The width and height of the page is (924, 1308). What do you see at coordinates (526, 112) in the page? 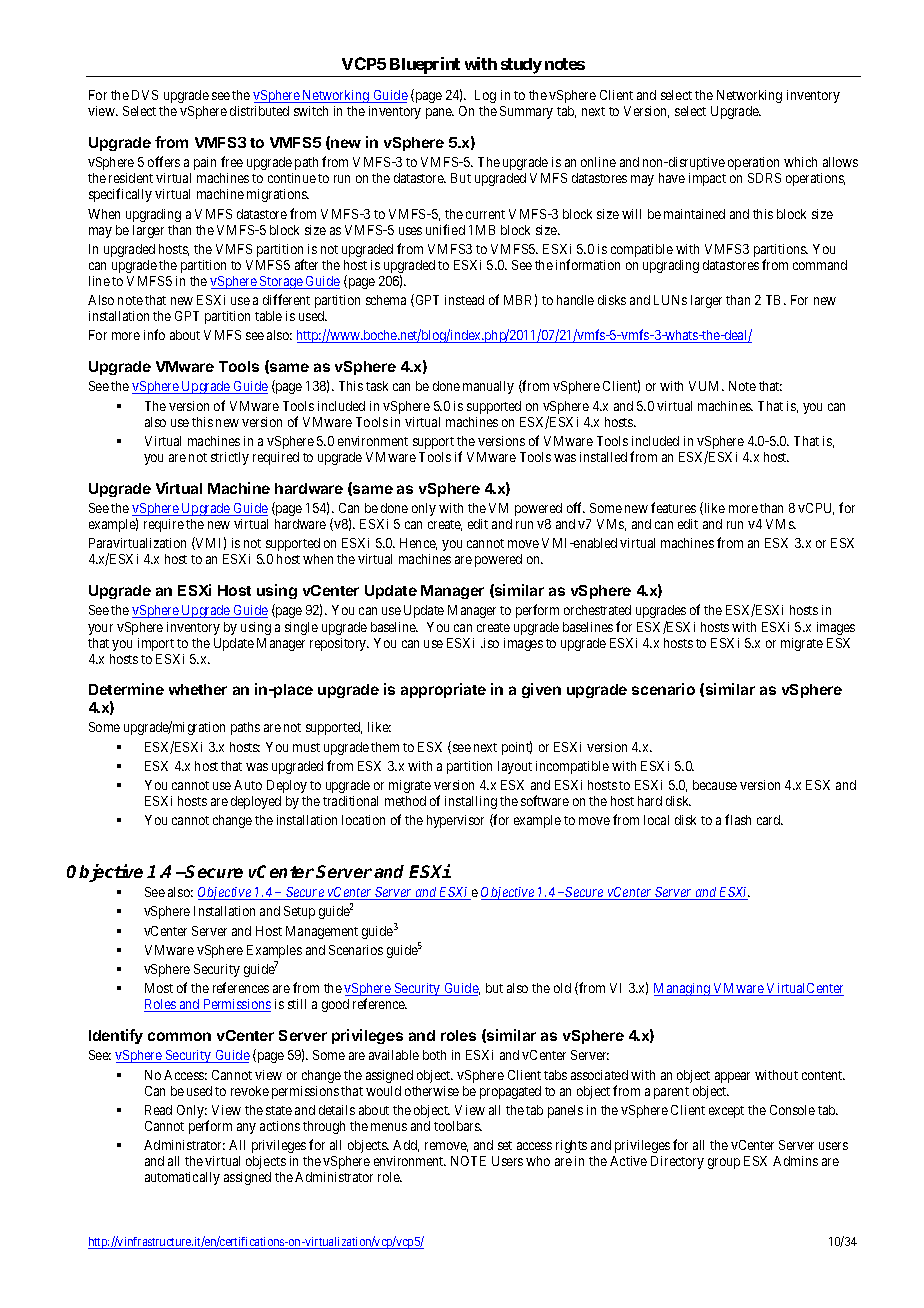
I see `Summary` at bounding box center [526, 112].
